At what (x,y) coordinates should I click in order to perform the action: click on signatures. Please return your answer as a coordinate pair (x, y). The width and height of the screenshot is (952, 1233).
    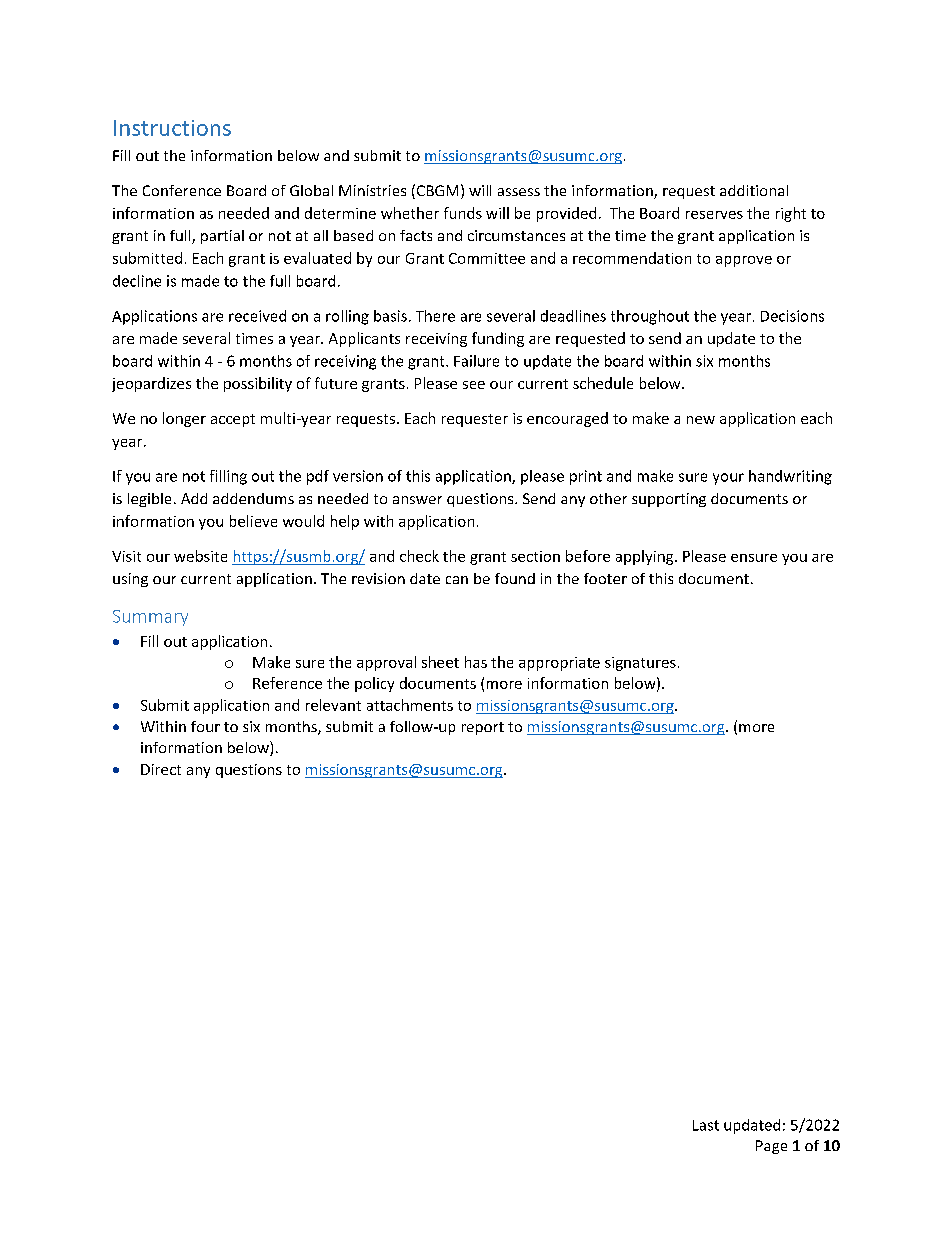
    Looking at the image, I should click on (640, 664).
